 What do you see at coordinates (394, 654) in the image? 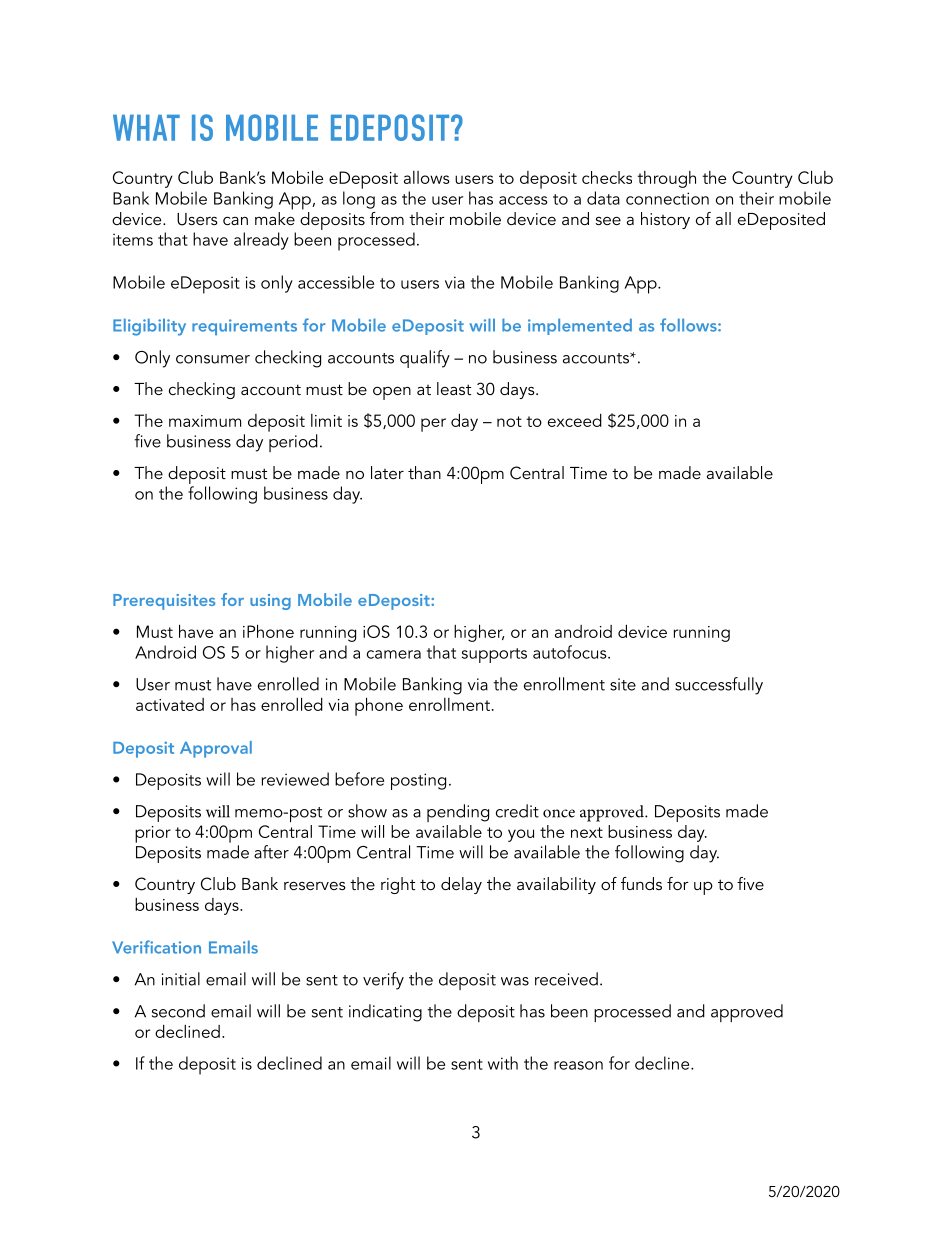
I see `camera` at bounding box center [394, 654].
